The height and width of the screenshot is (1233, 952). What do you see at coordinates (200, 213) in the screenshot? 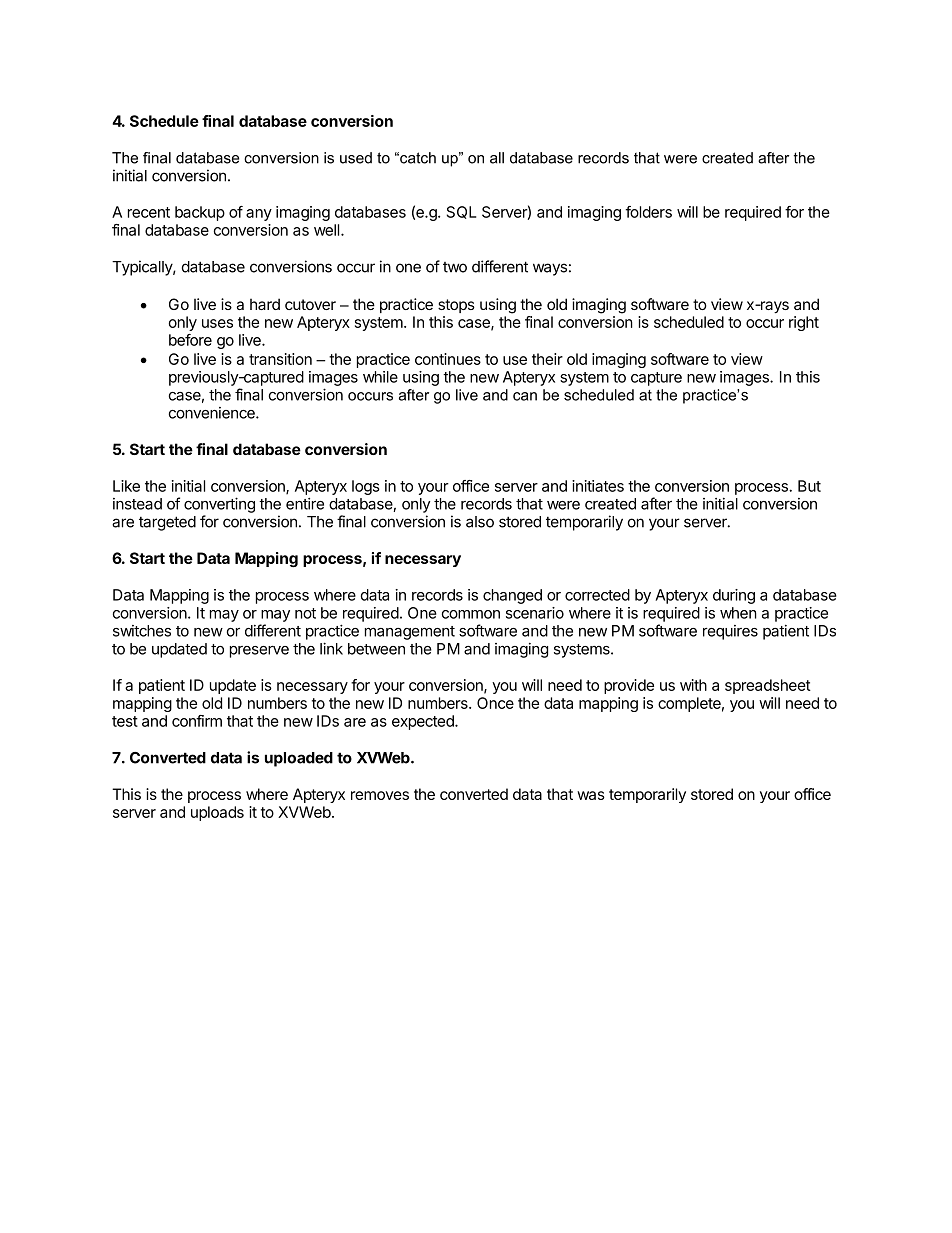
I see `backup` at bounding box center [200, 213].
